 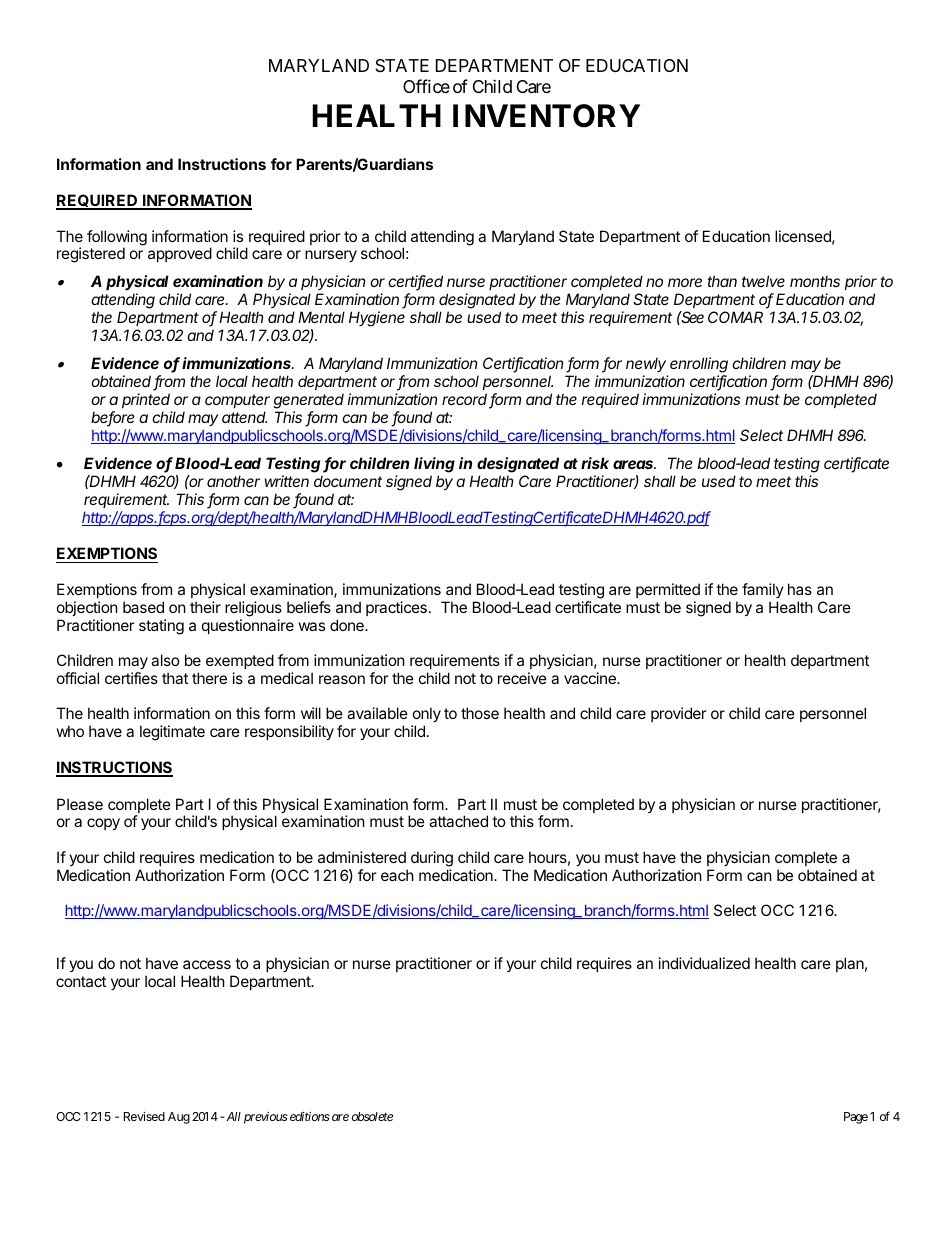 I want to click on provider, so click(x=679, y=714).
